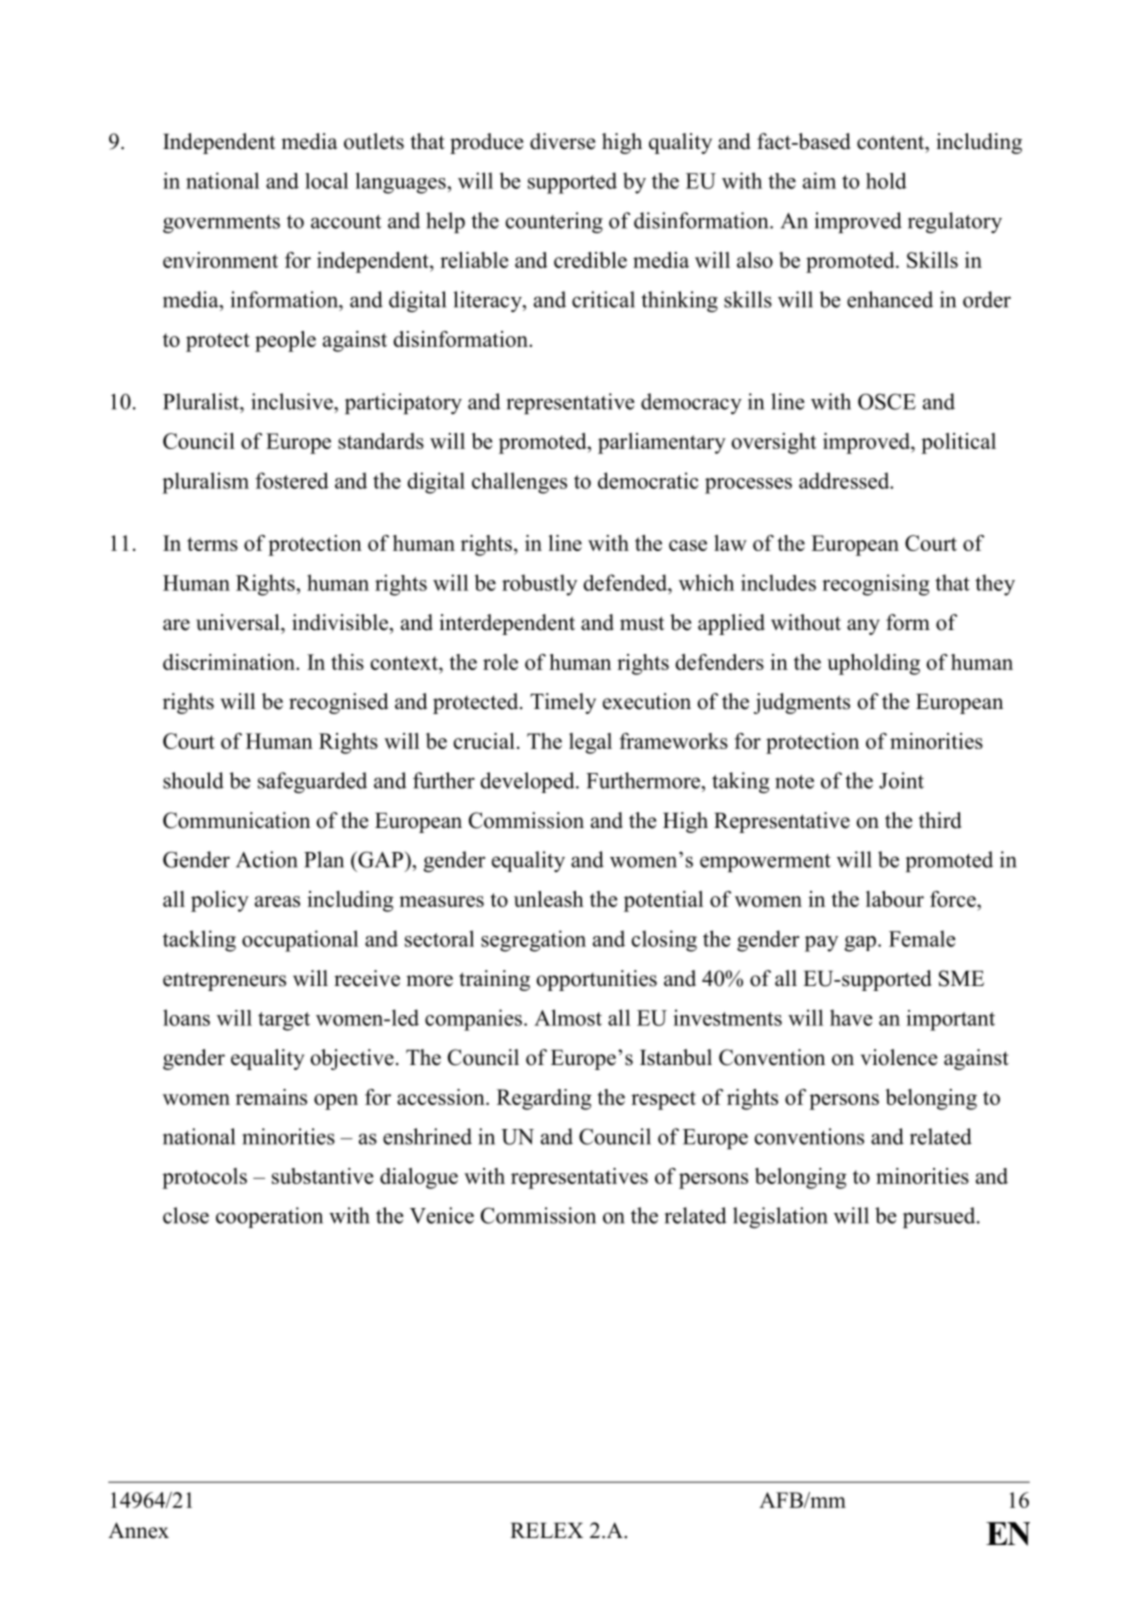 The width and height of the screenshot is (1138, 1609). What do you see at coordinates (138, 1530) in the screenshot?
I see `Annex` at bounding box center [138, 1530].
